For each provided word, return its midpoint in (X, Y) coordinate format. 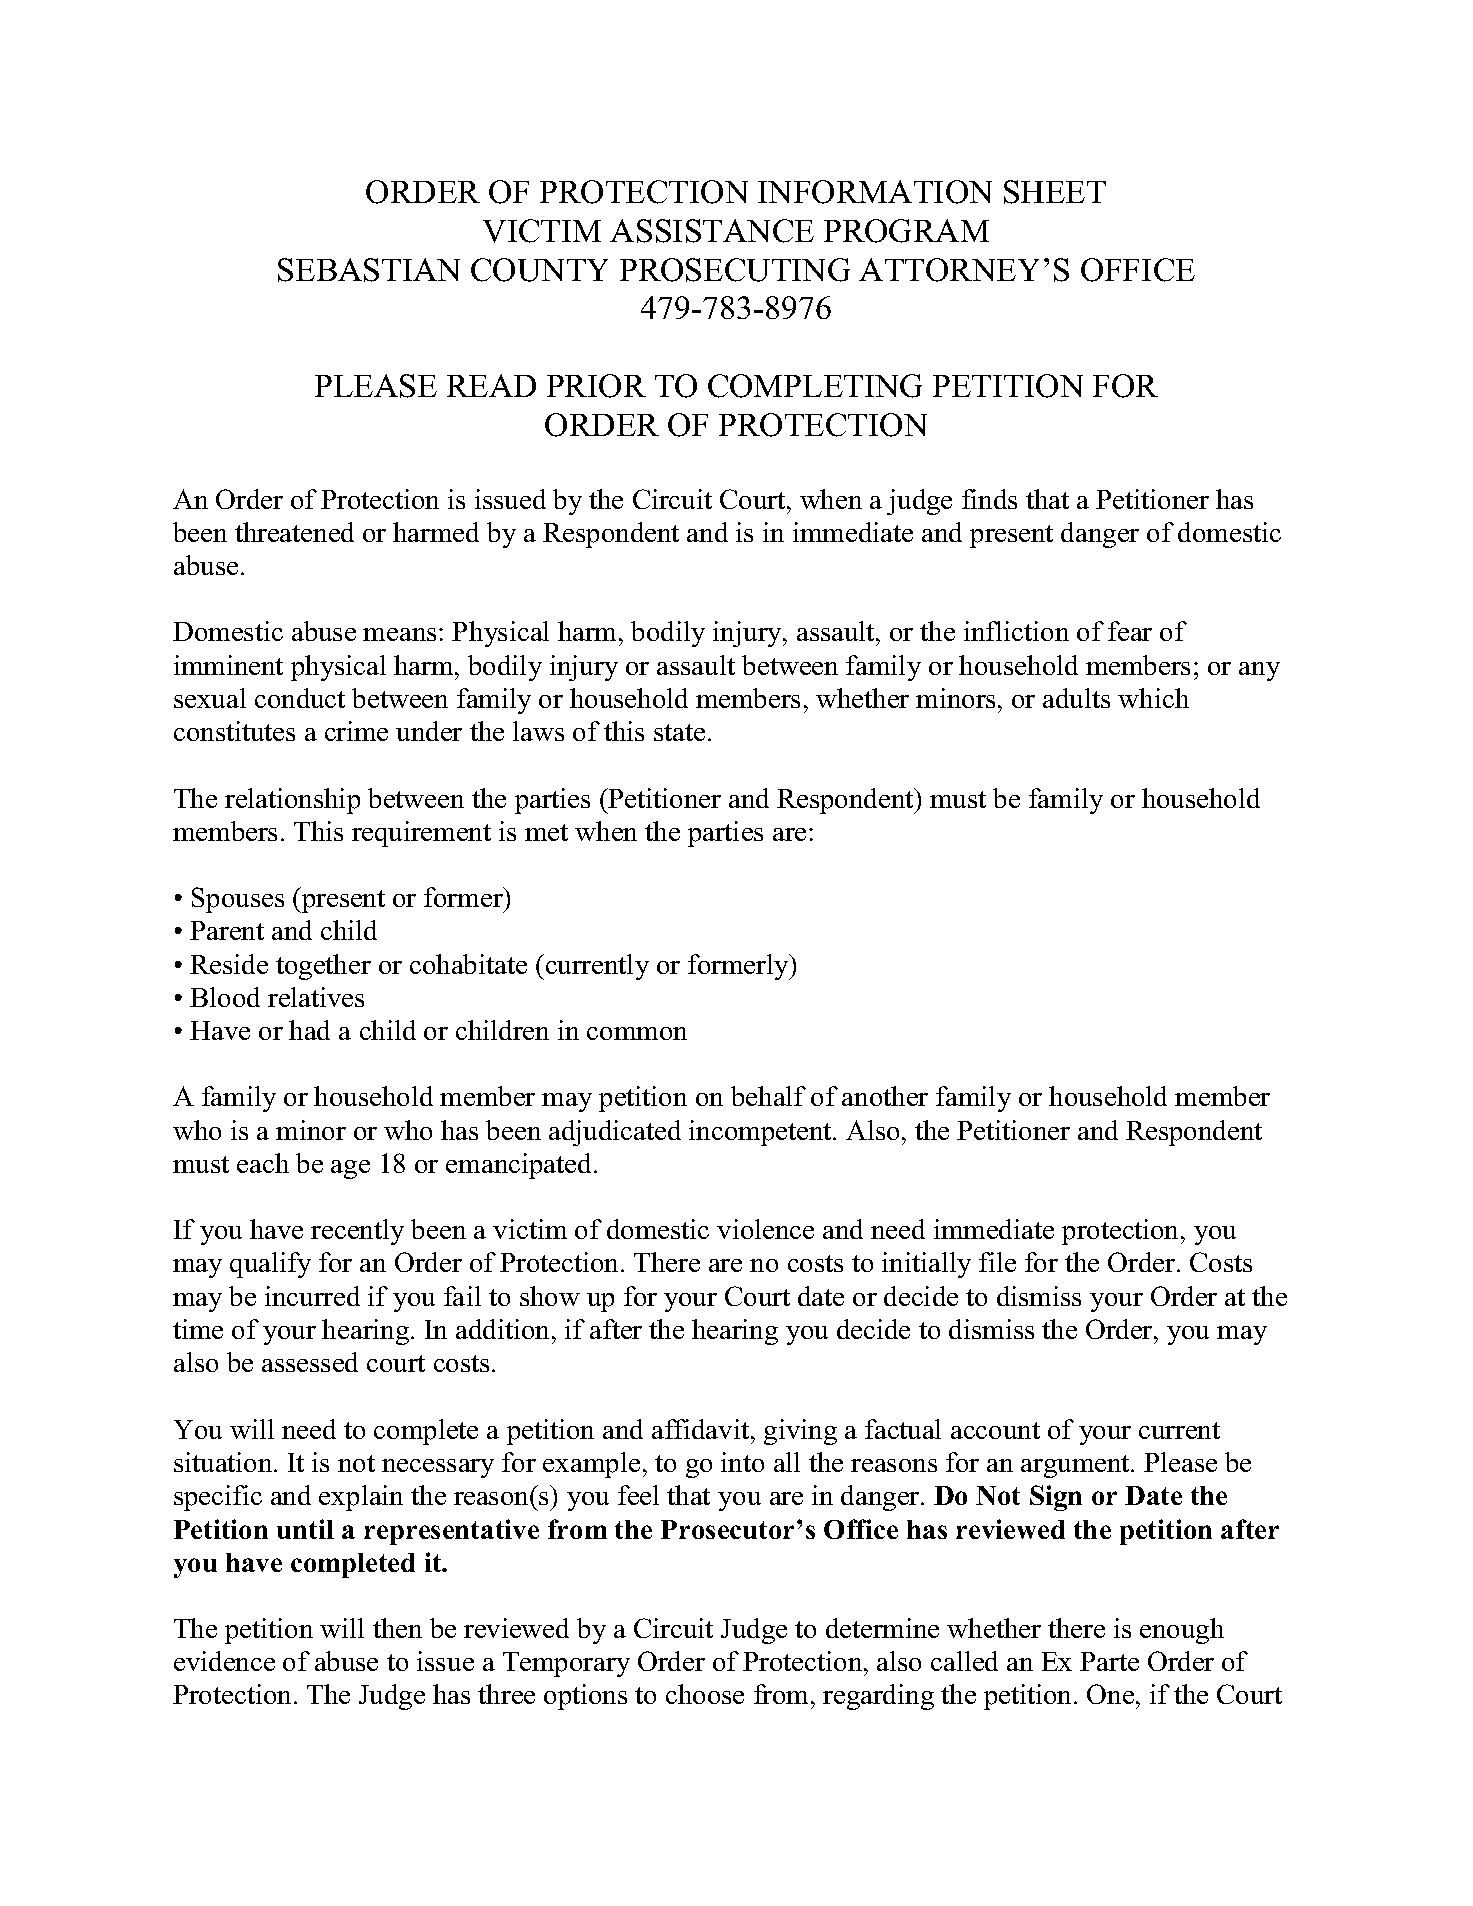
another (885, 1096)
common (637, 1033)
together (323, 967)
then (397, 1628)
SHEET (1055, 192)
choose (705, 1694)
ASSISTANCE (712, 231)
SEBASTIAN (369, 270)
